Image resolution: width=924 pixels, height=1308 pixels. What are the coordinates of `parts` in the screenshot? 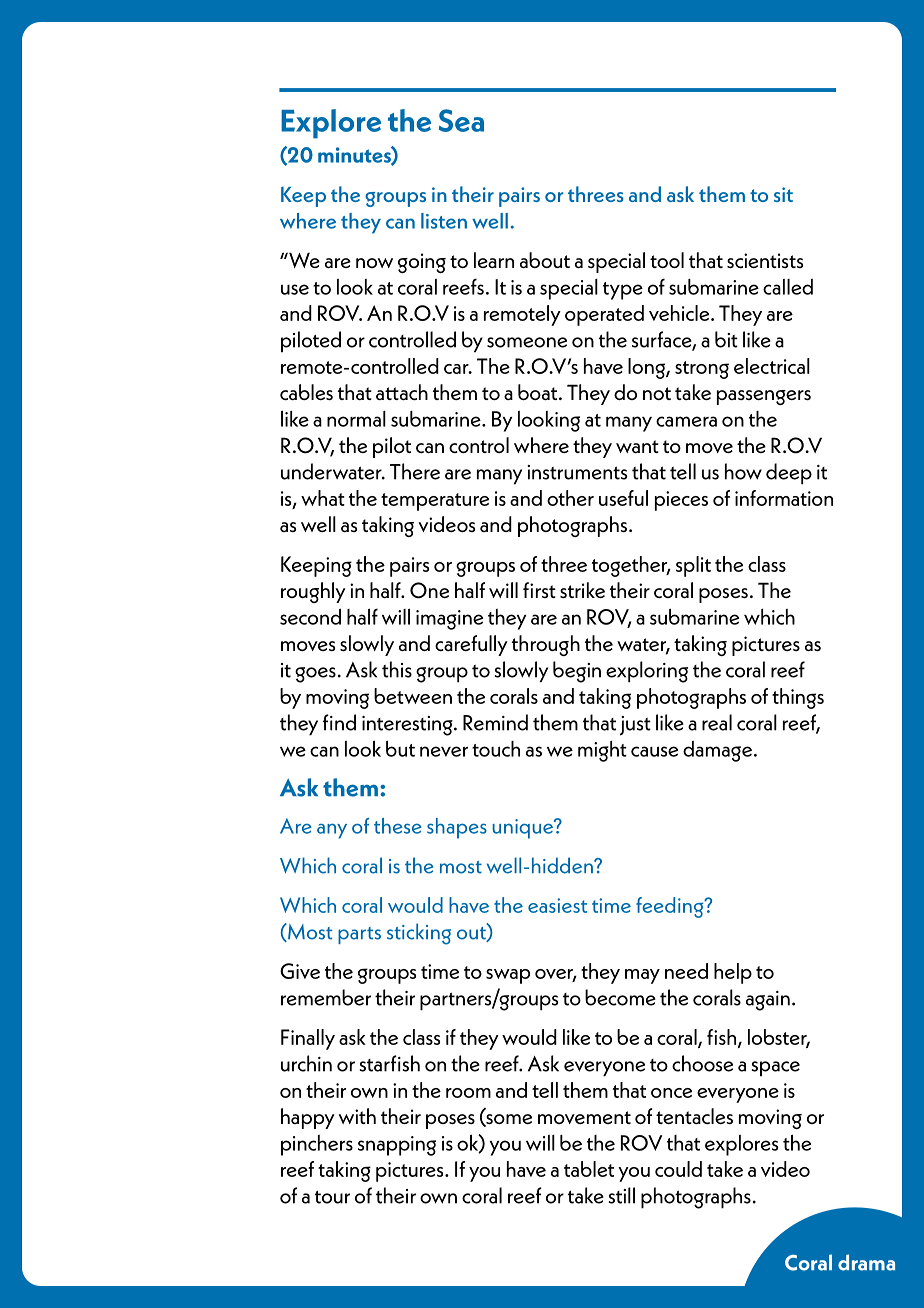 It's located at (359, 935).
